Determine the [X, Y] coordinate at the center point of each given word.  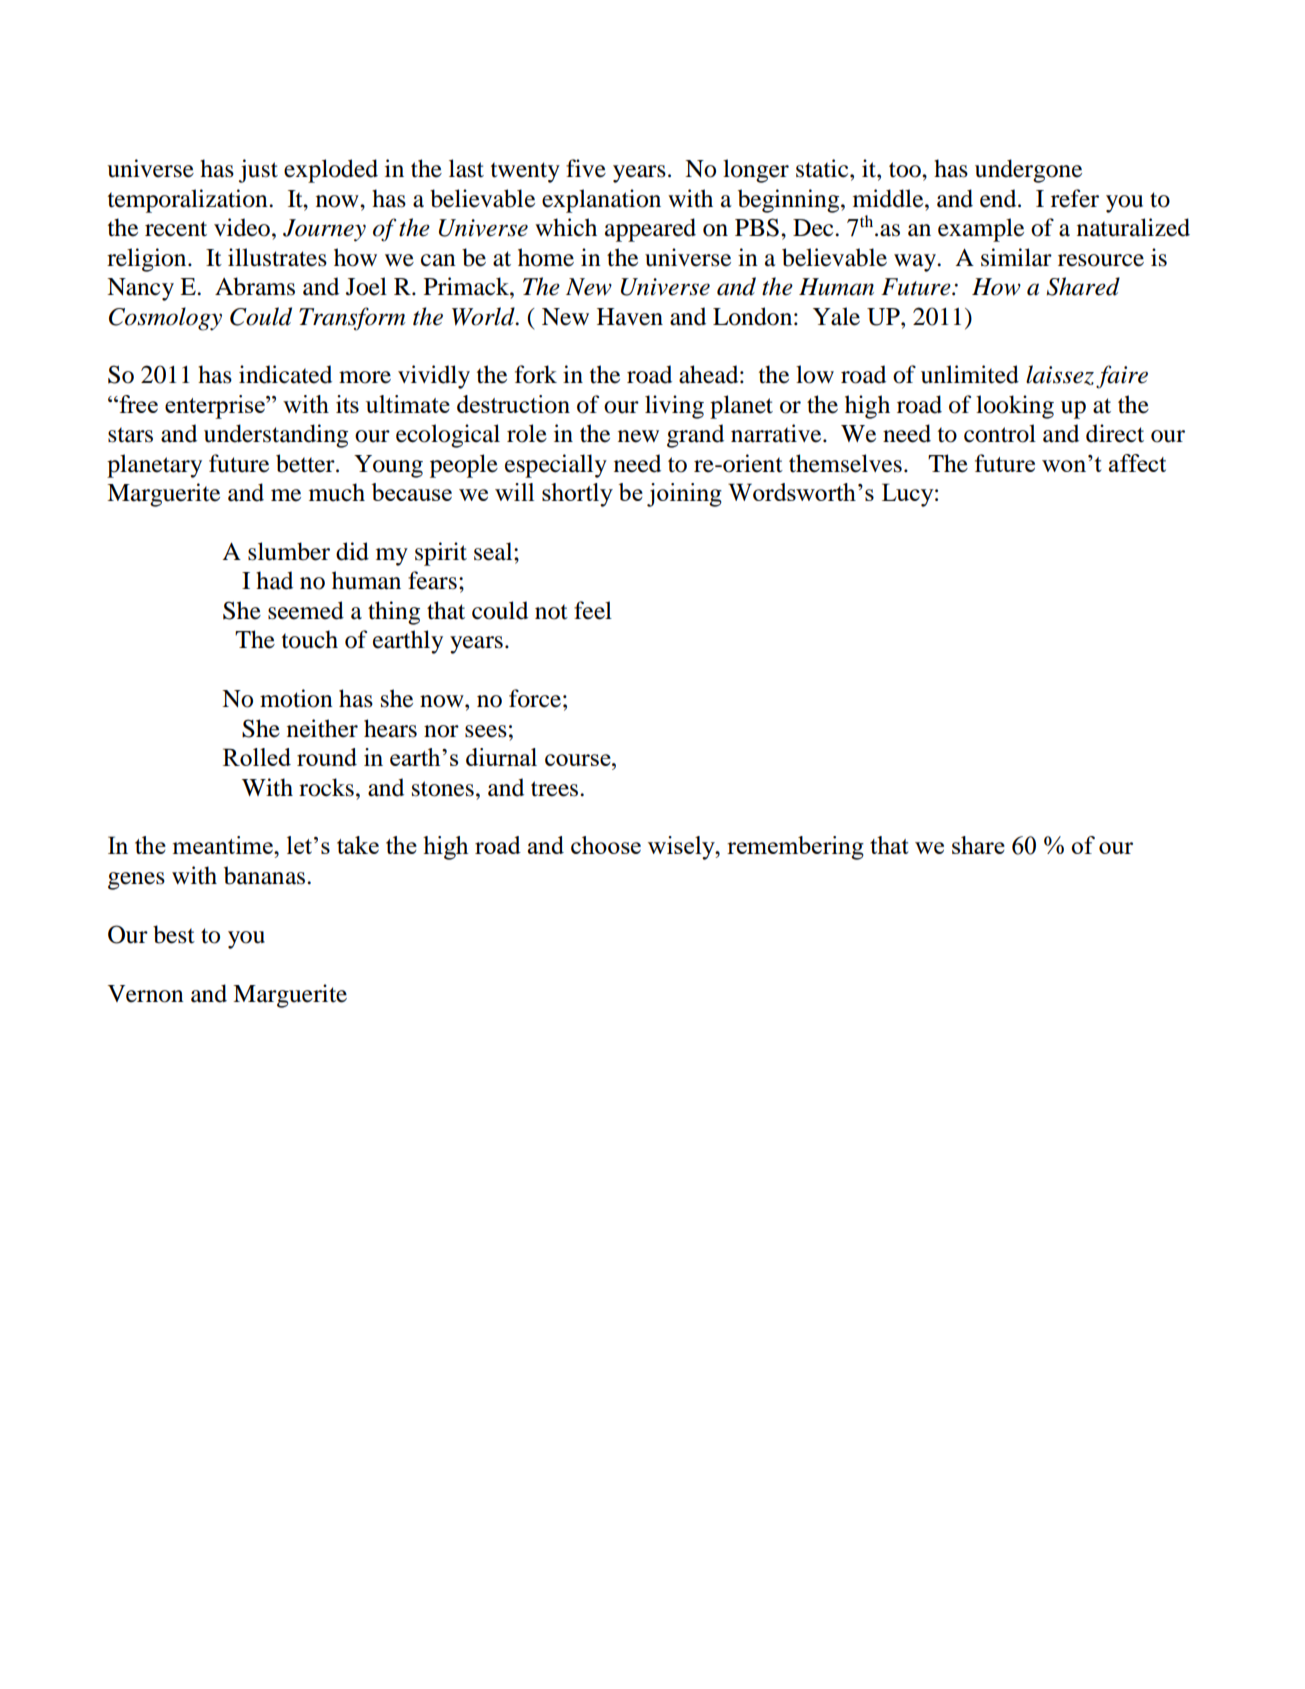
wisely [682, 848]
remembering [795, 848]
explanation [601, 201]
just [258, 171]
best [174, 934]
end [999, 198]
